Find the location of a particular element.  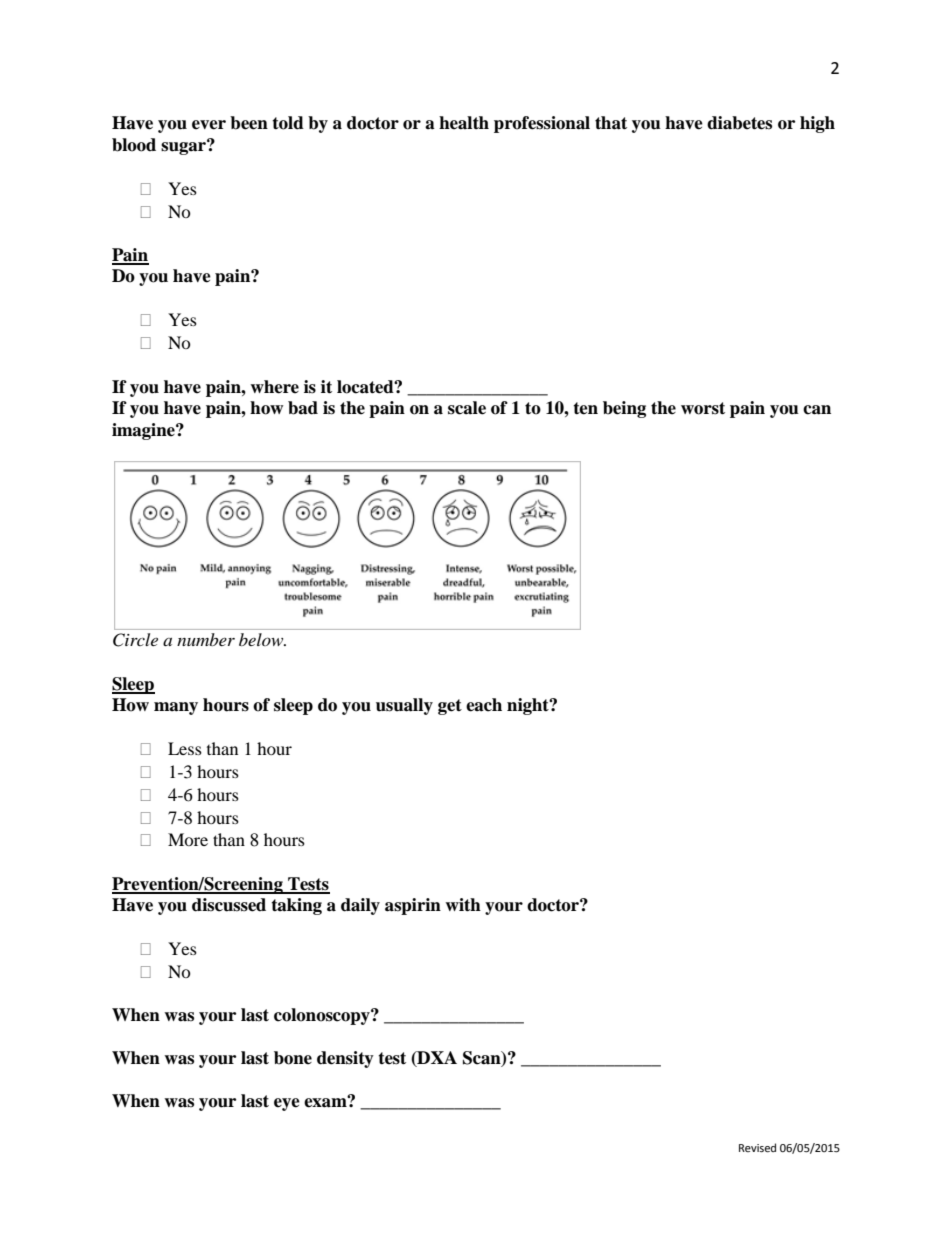

Revised is located at coordinates (757, 1148).
